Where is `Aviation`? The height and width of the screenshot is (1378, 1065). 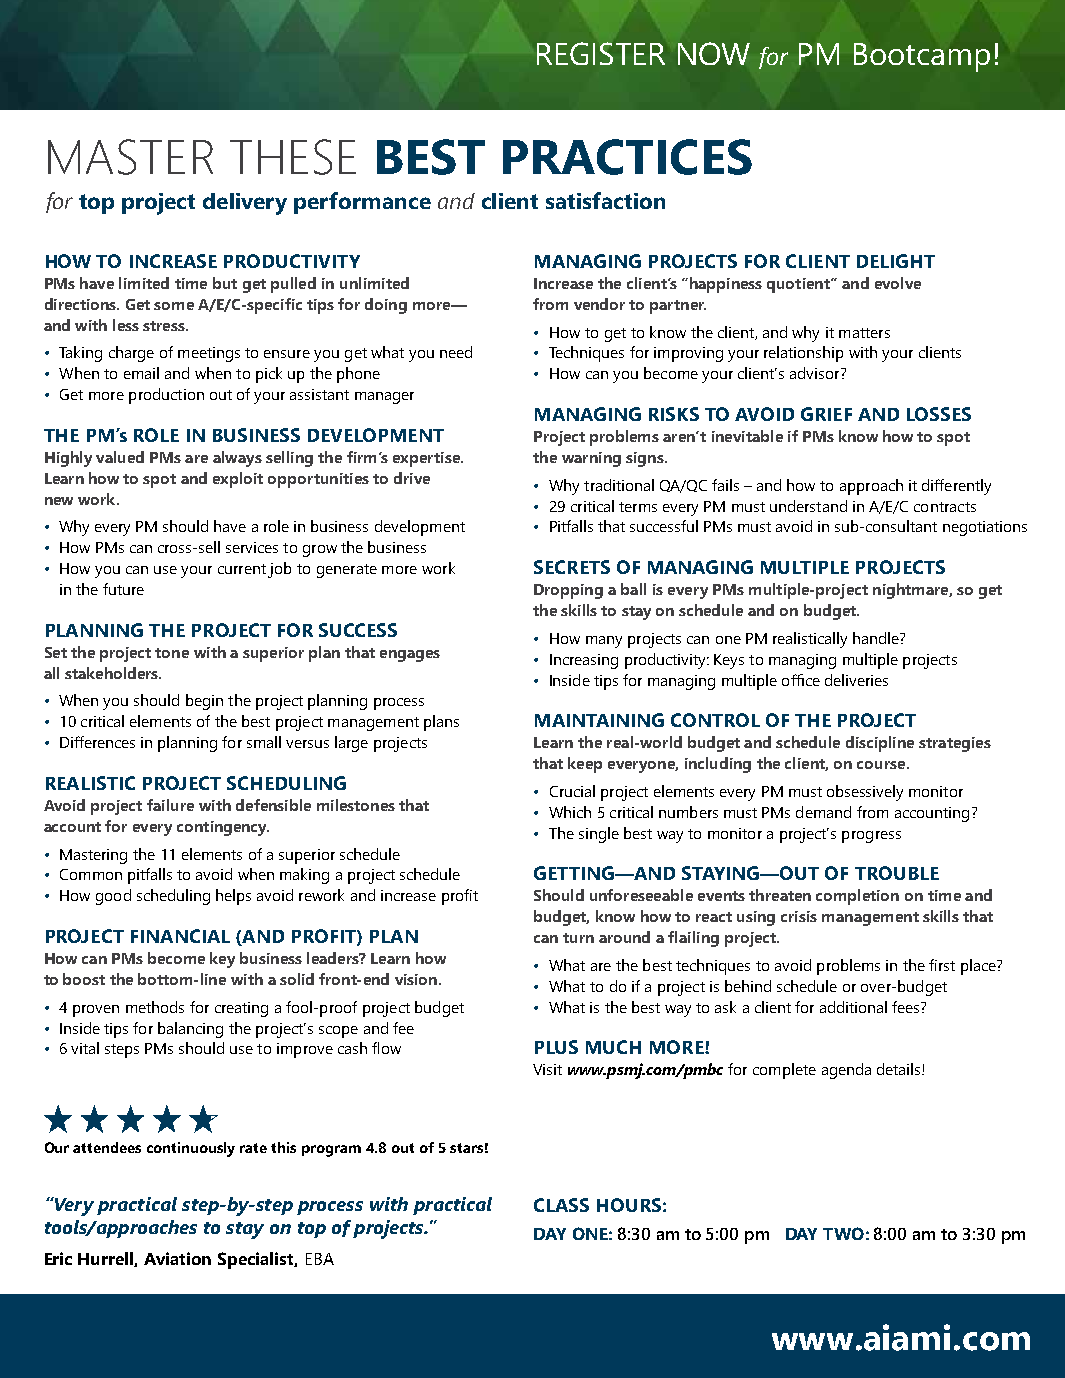
Aviation is located at coordinates (177, 1258).
